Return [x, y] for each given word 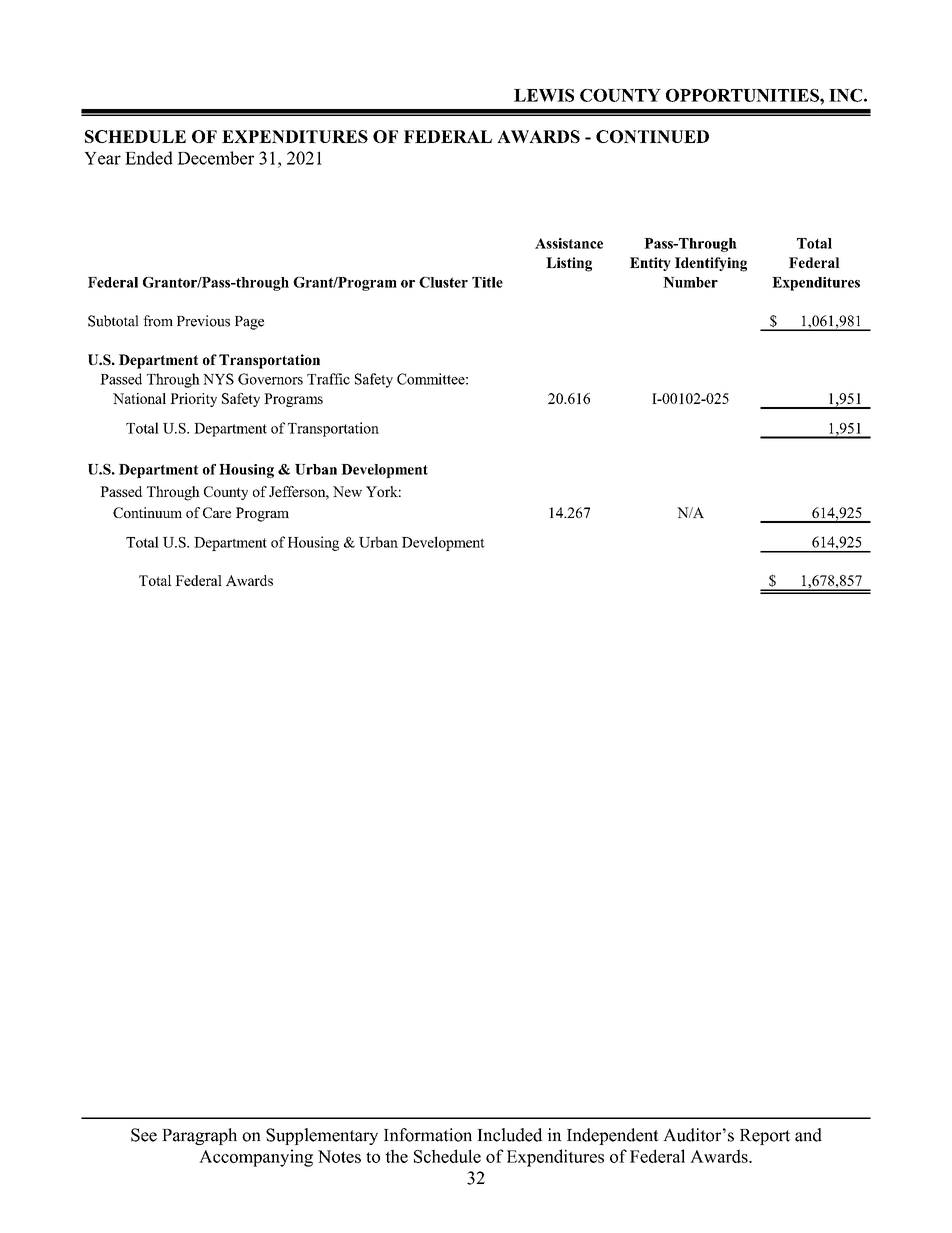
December [215, 158]
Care [217, 512]
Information [428, 1135]
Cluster [443, 282]
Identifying [711, 264]
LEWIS [544, 95]
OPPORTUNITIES [743, 95]
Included [510, 1135]
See [144, 1135]
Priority [193, 400]
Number [690, 282]
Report [765, 1137]
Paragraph [199, 1136]
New [347, 491]
